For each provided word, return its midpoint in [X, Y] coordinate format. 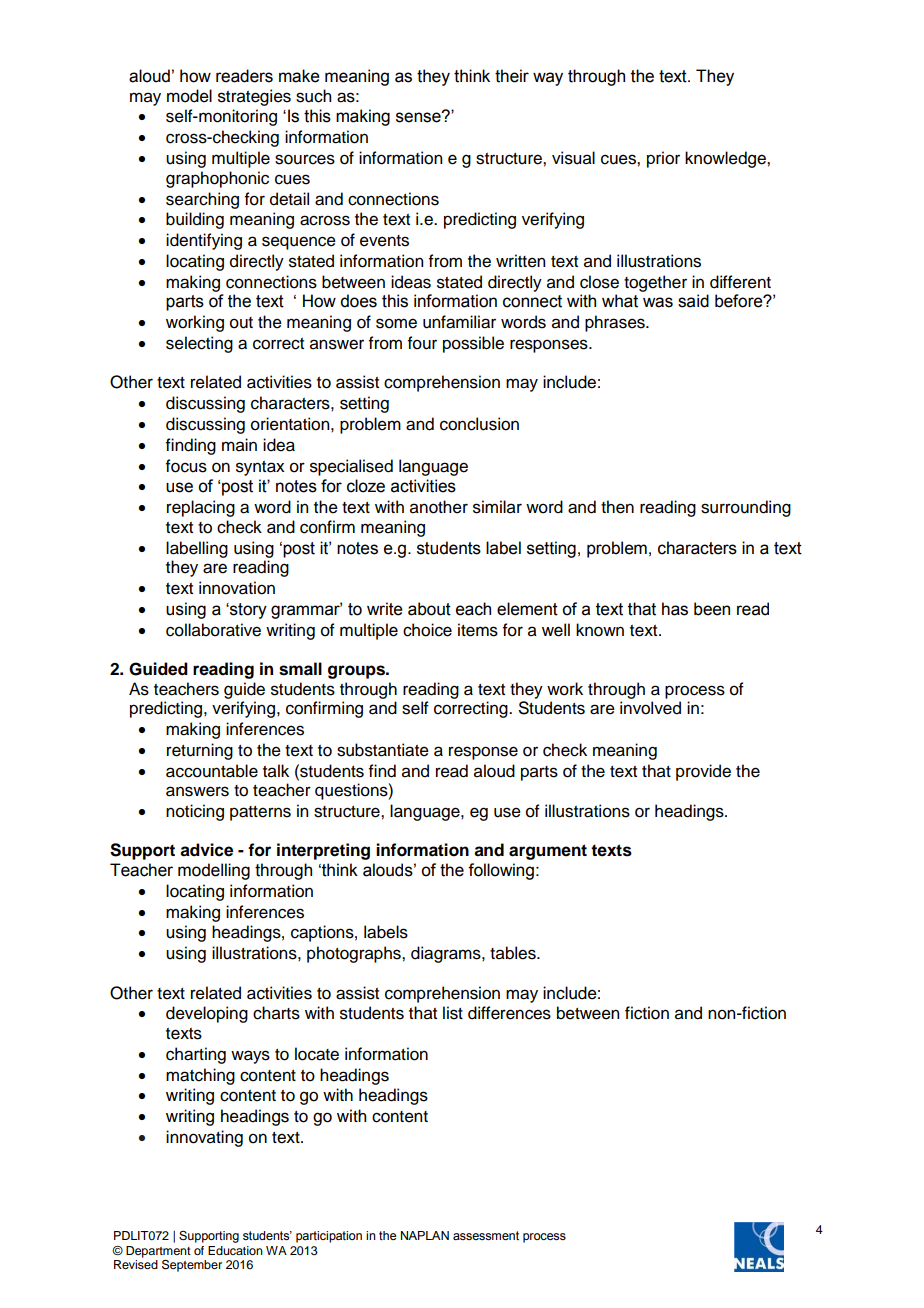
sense [419, 117]
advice [206, 850]
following [501, 871]
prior [663, 159]
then [617, 507]
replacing [201, 508]
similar [497, 507]
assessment [486, 1235]
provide [703, 772]
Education [235, 1250]
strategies [254, 97]
